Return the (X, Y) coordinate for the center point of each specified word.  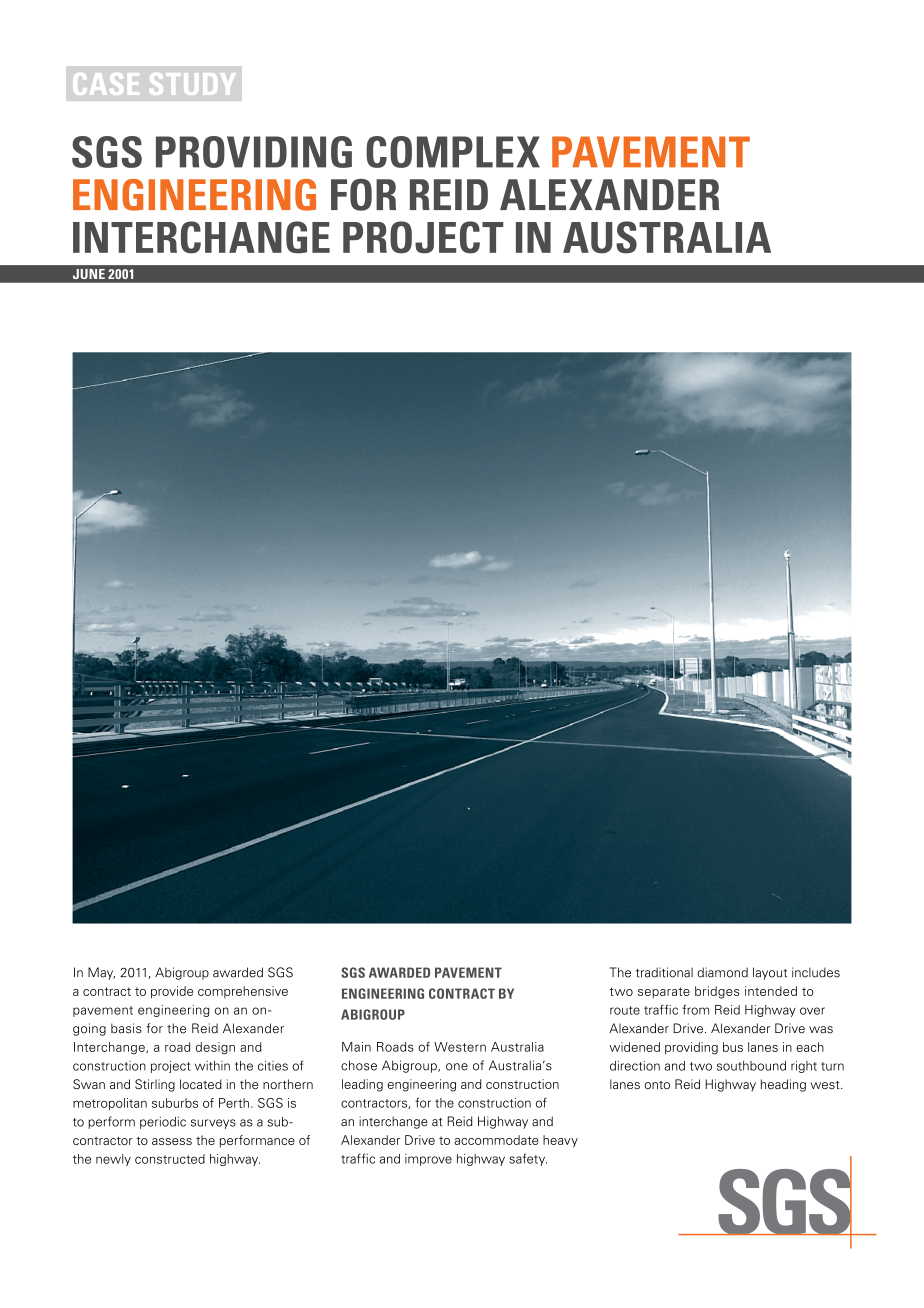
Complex (453, 152)
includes (816, 972)
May (101, 973)
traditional (664, 972)
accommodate (496, 1140)
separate (664, 993)
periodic (163, 1123)
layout (770, 973)
